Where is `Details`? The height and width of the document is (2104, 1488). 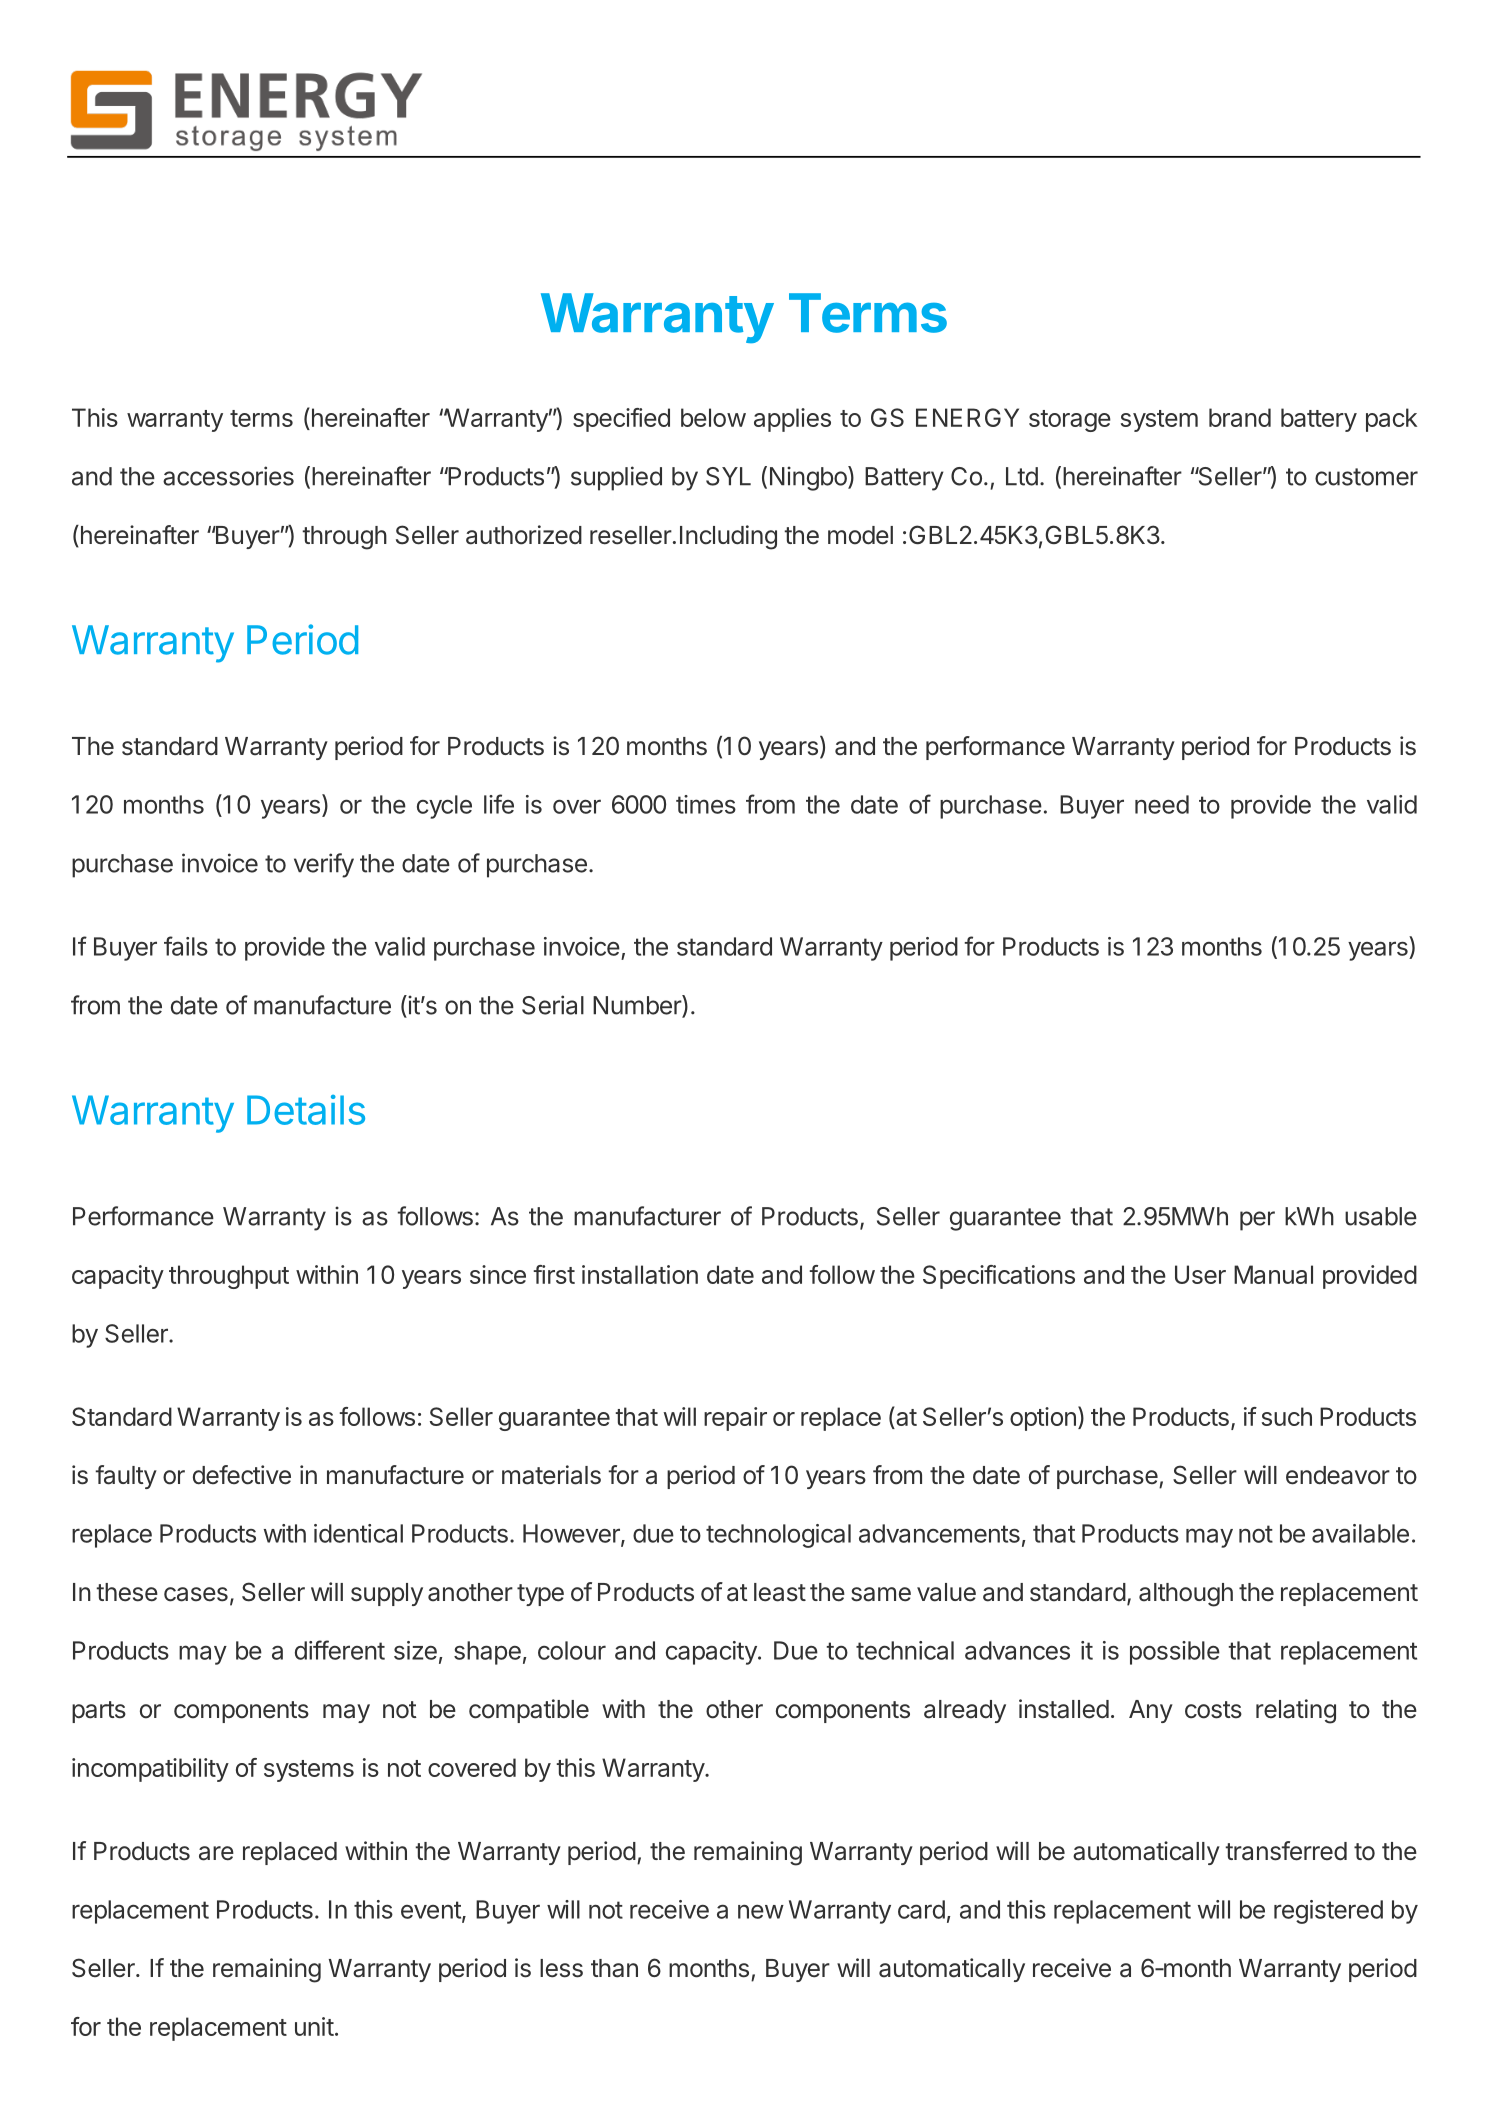 Details is located at coordinates (306, 1110).
